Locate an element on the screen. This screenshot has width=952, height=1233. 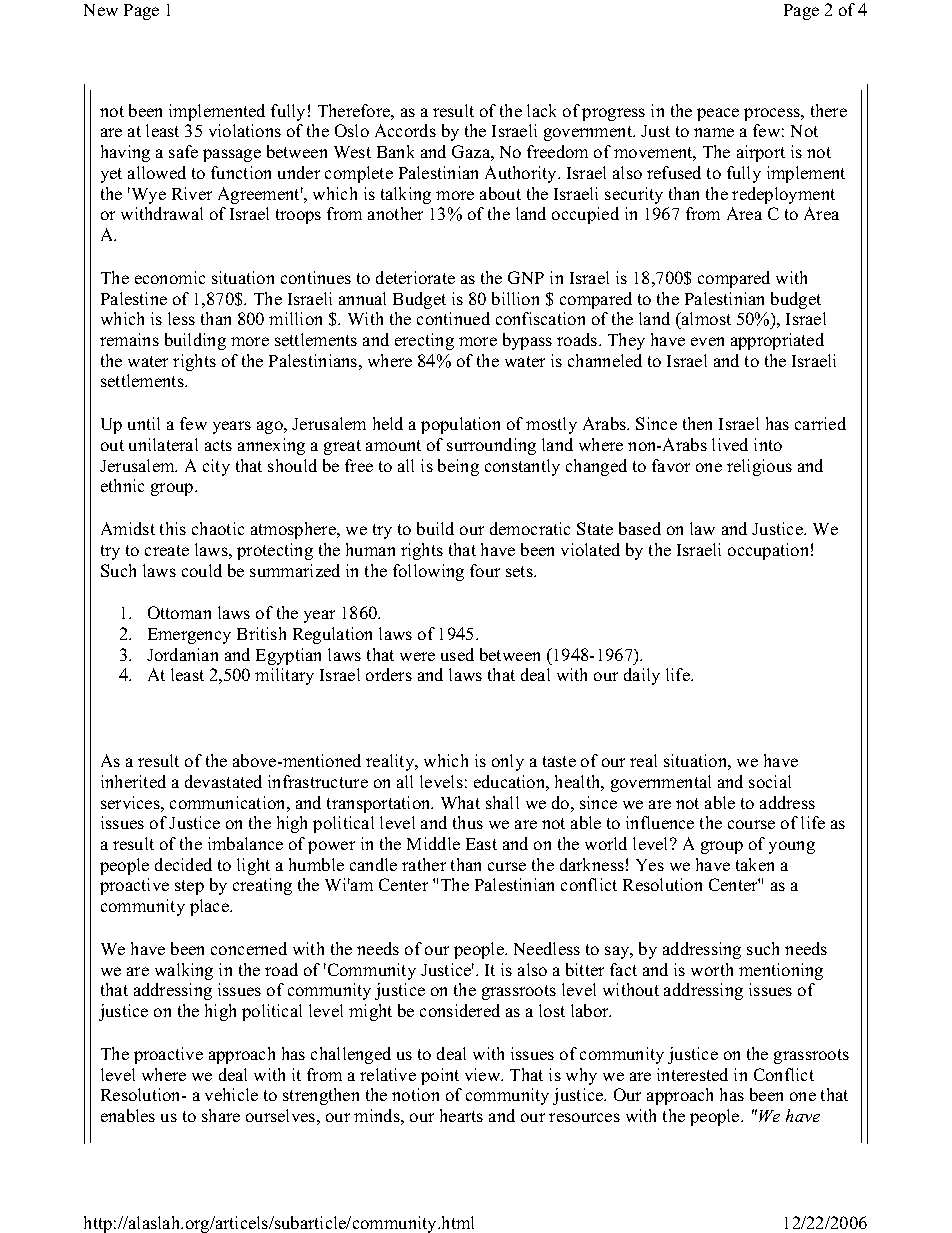
could is located at coordinates (202, 570).
